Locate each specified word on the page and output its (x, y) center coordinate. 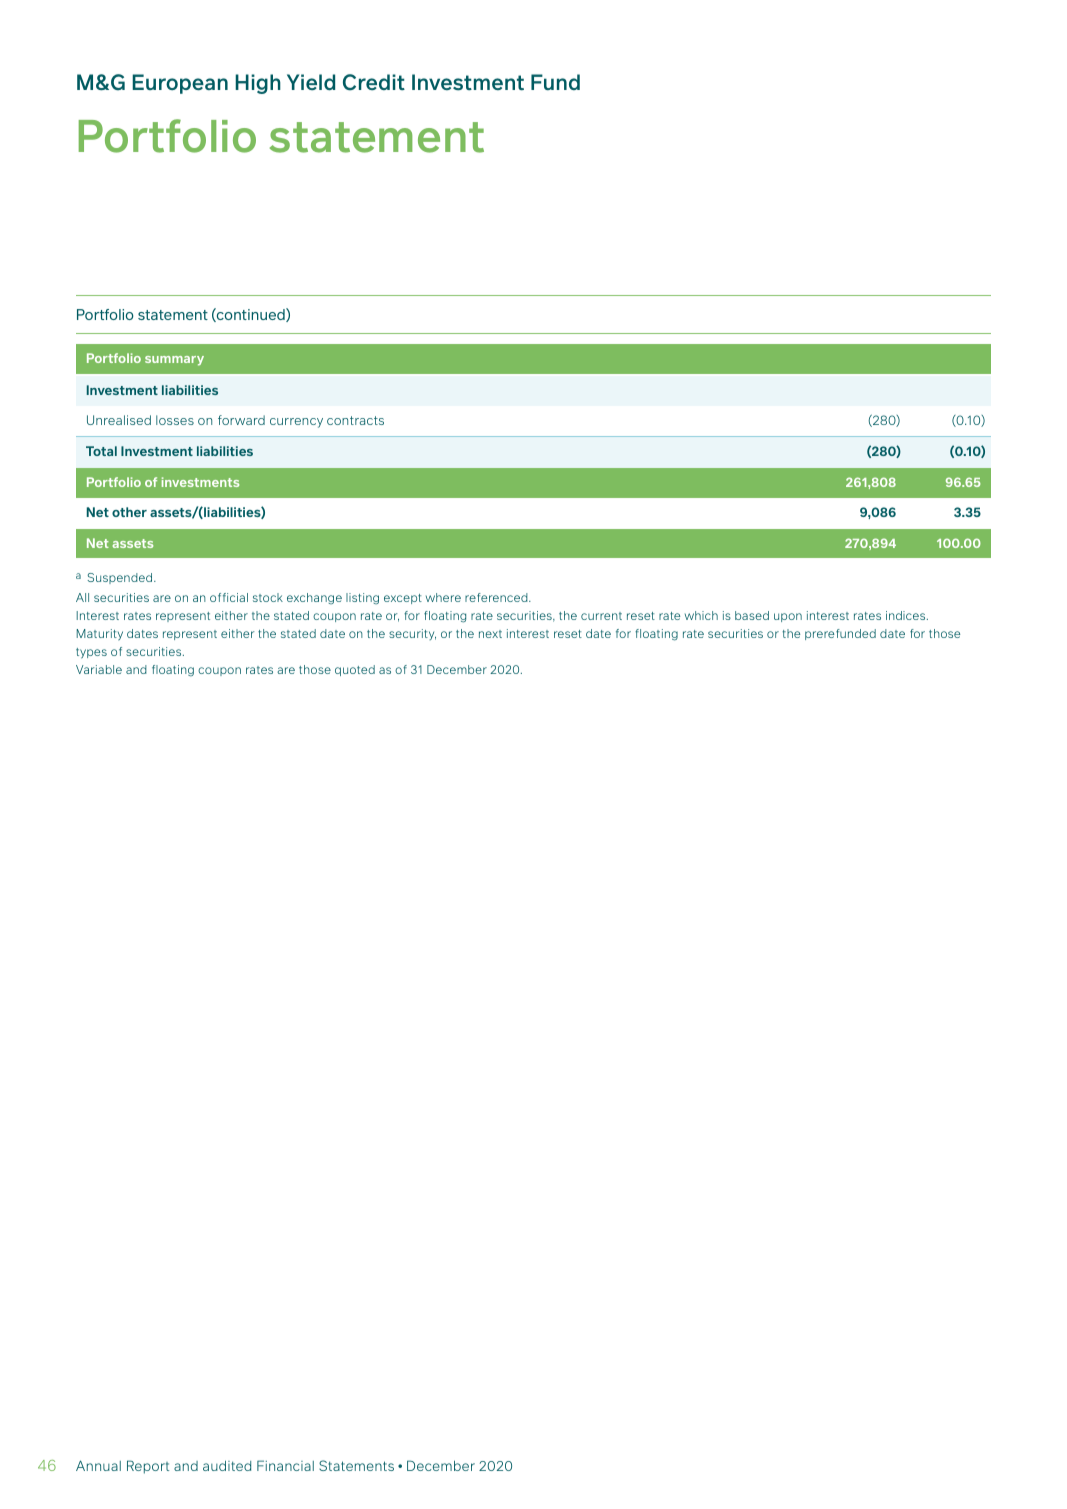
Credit (374, 82)
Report (148, 1467)
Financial (285, 1465)
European (180, 84)
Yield (311, 82)
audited (227, 1465)
